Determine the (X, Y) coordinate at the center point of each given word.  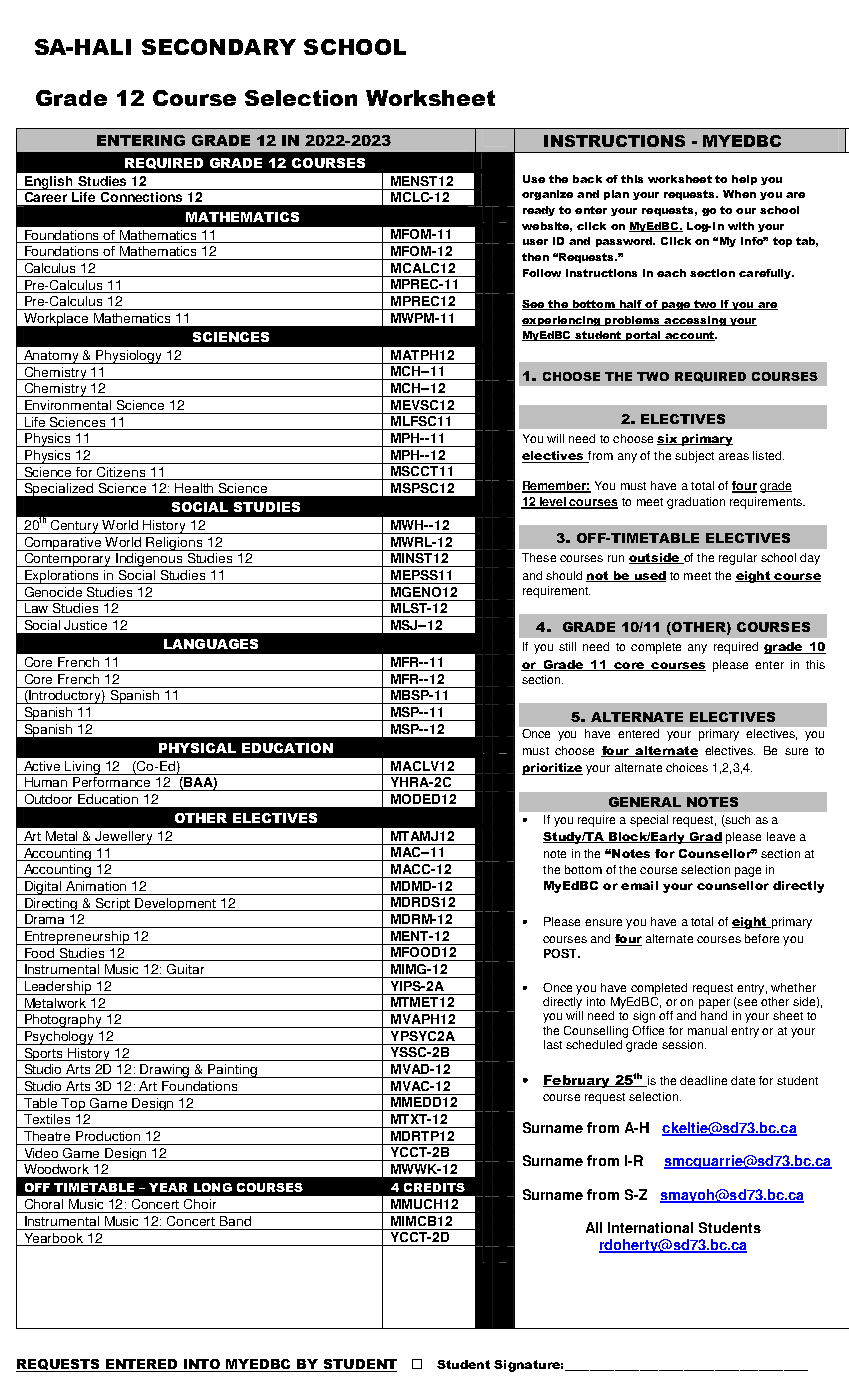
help (744, 180)
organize (547, 195)
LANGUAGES (211, 644)
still (567, 646)
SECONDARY (219, 47)
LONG (213, 1187)
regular (738, 559)
